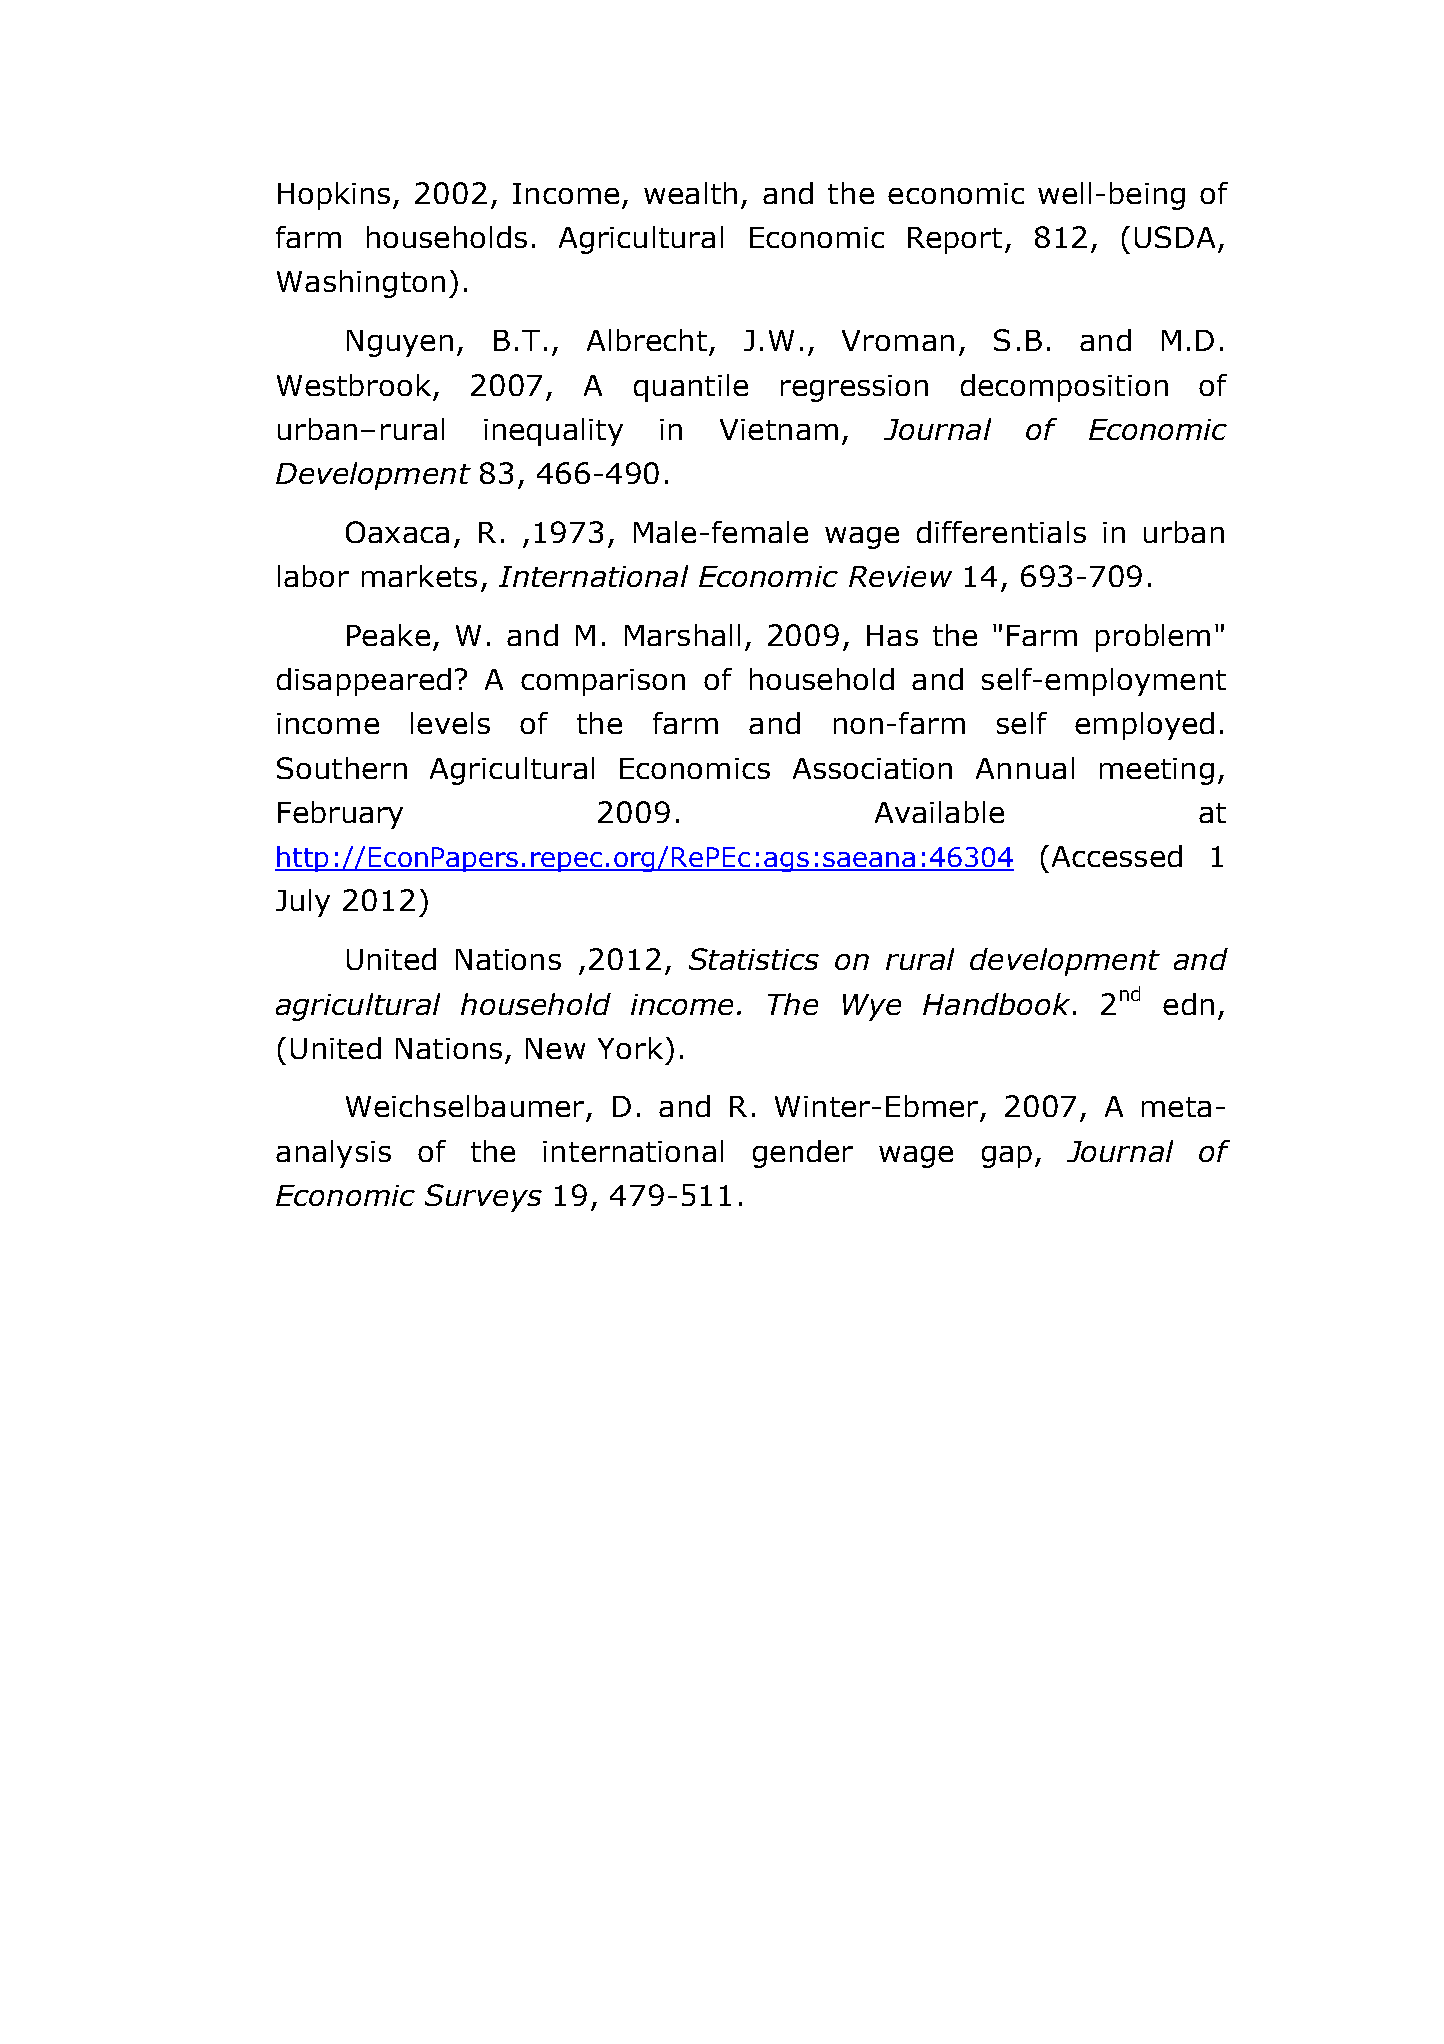 This image has height=2044, width=1444. Describe the element at coordinates (334, 196) in the image. I see `Hopkins` at that location.
